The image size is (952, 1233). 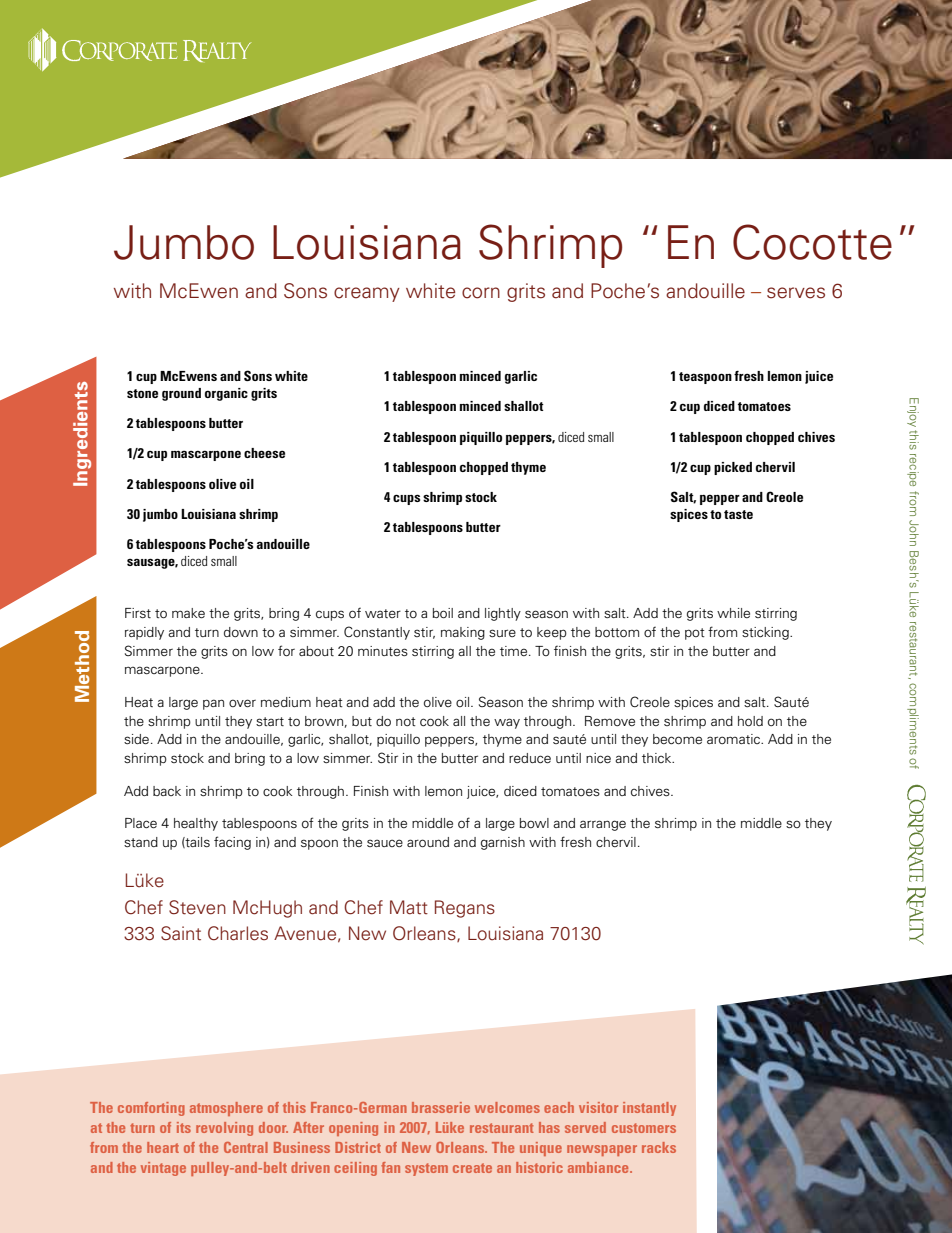 What do you see at coordinates (738, 514) in the screenshot?
I see `taste` at bounding box center [738, 514].
